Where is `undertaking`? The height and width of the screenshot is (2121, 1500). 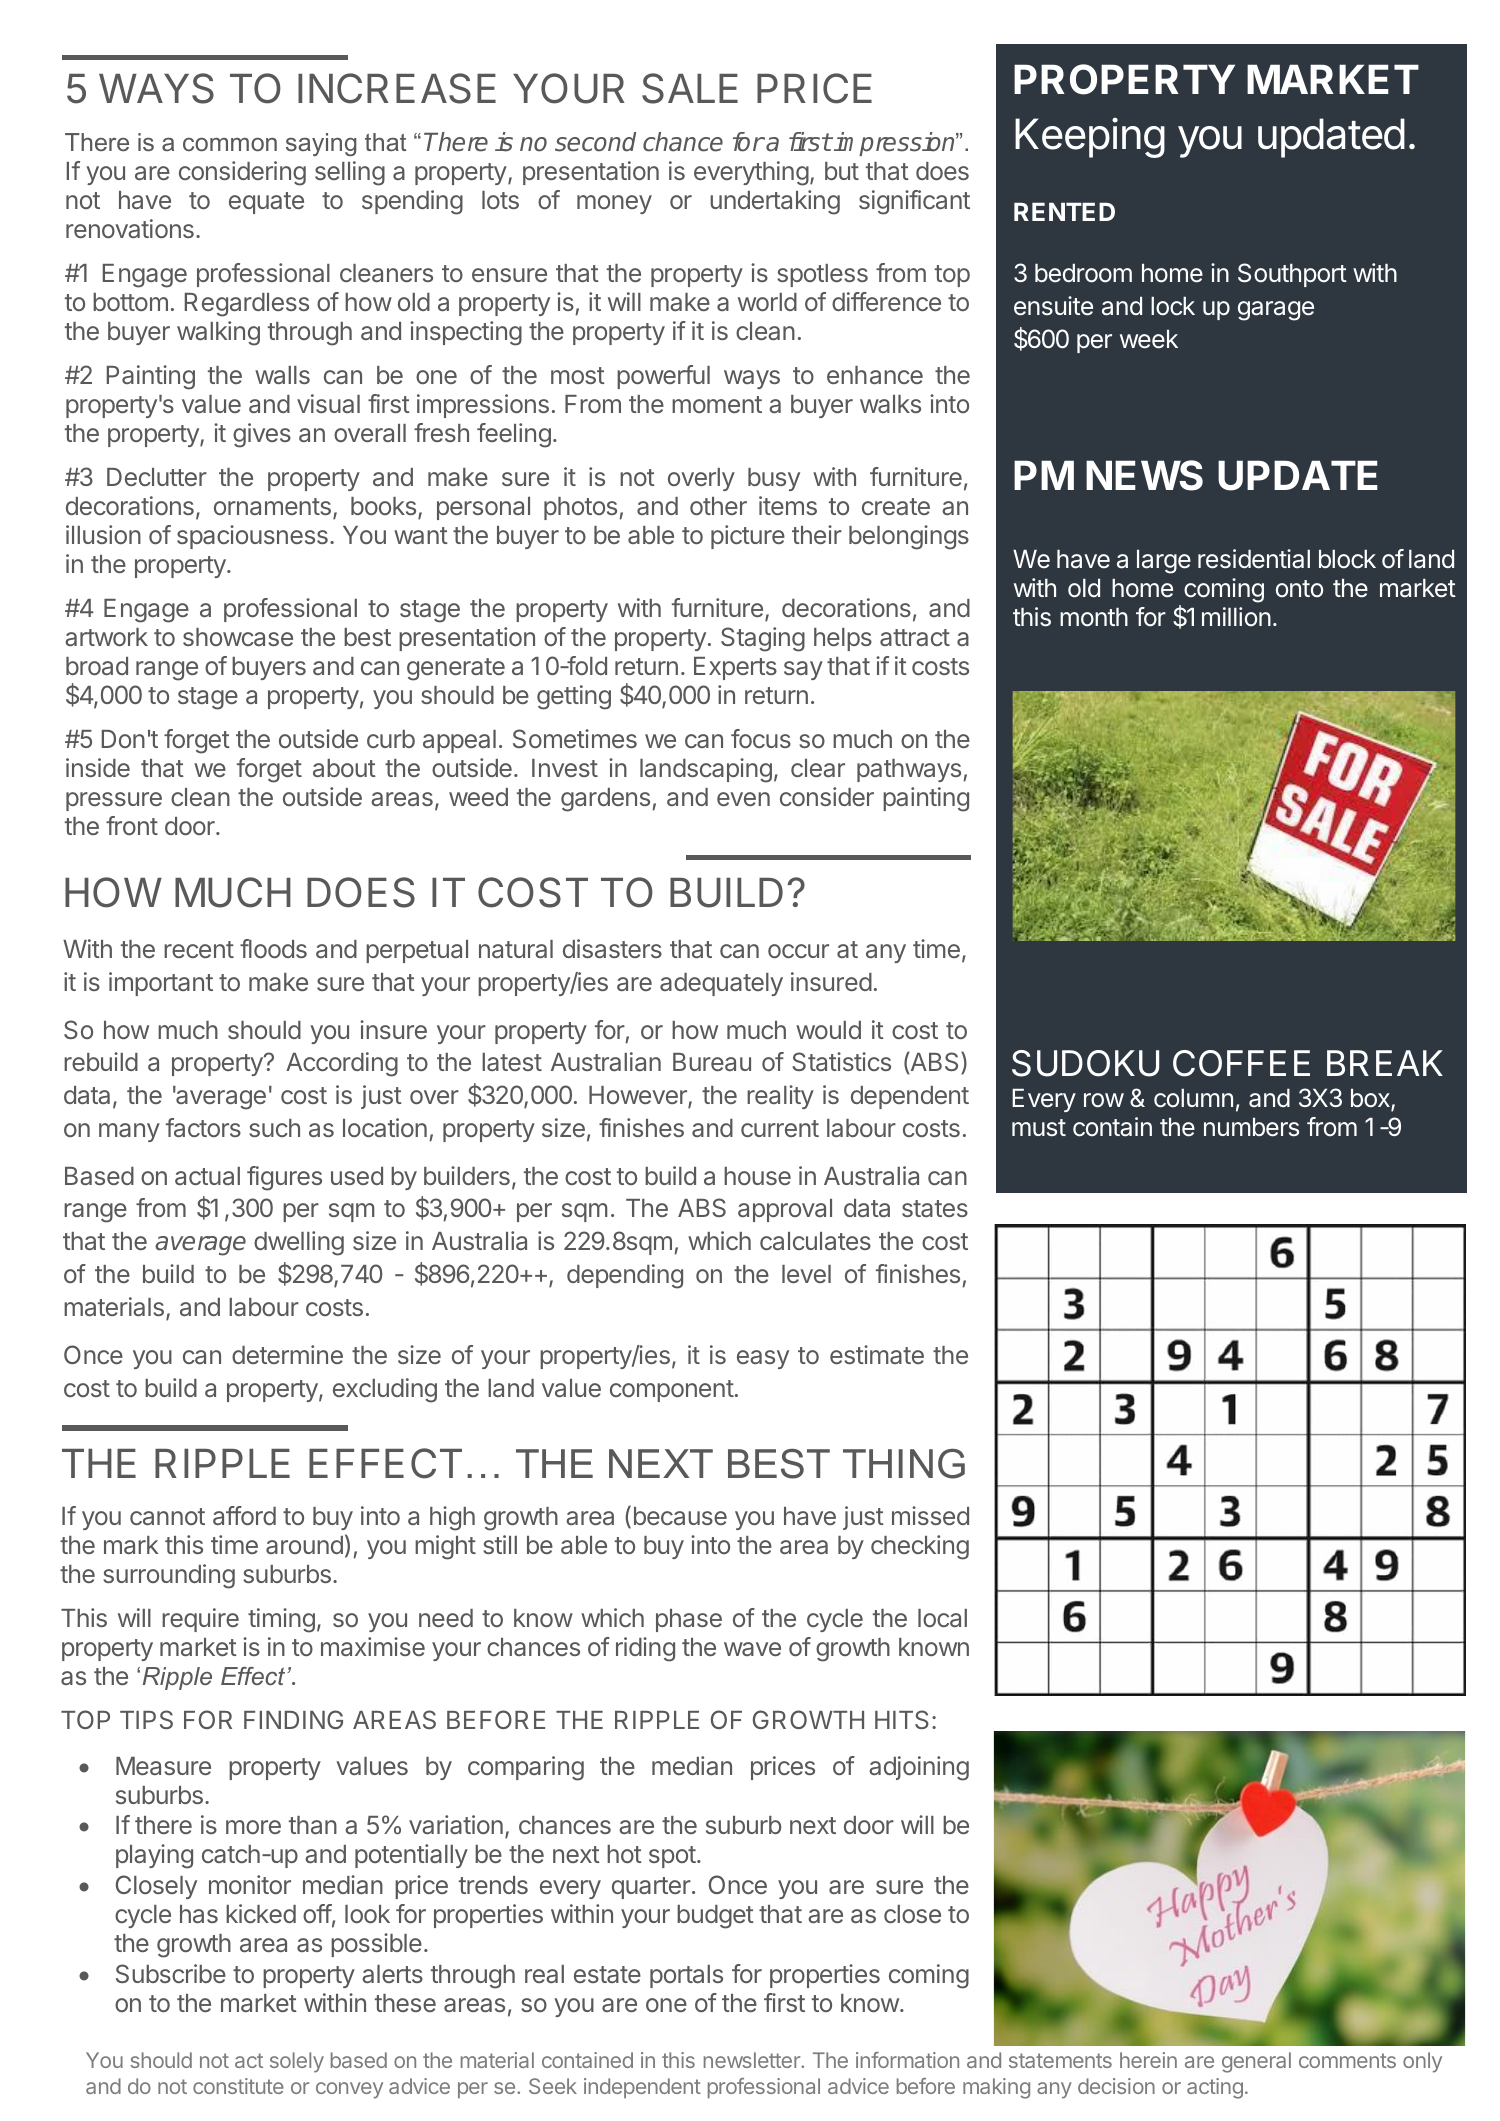
undertaking is located at coordinates (775, 202).
